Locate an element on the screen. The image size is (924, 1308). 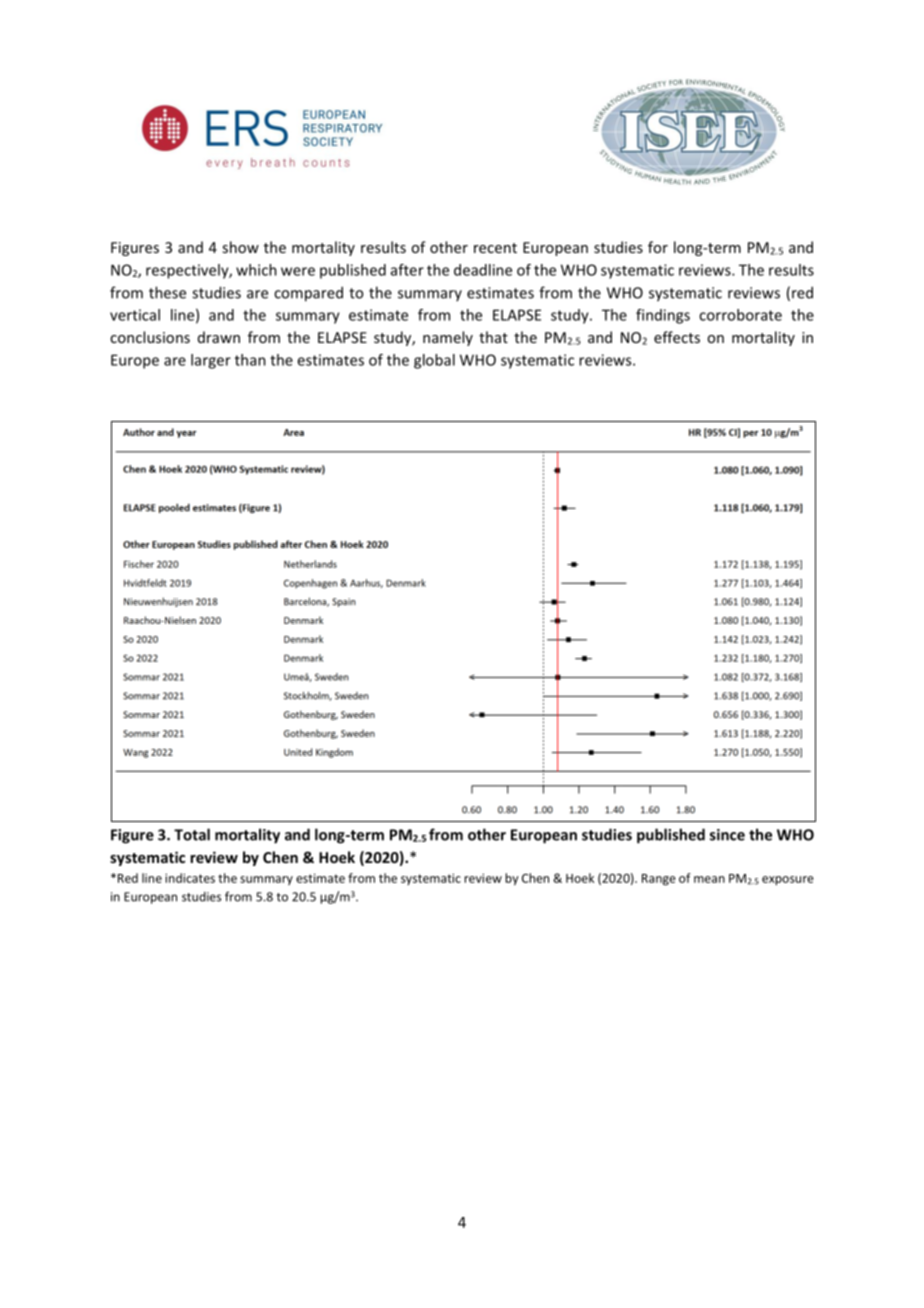
for is located at coordinates (658, 247).
